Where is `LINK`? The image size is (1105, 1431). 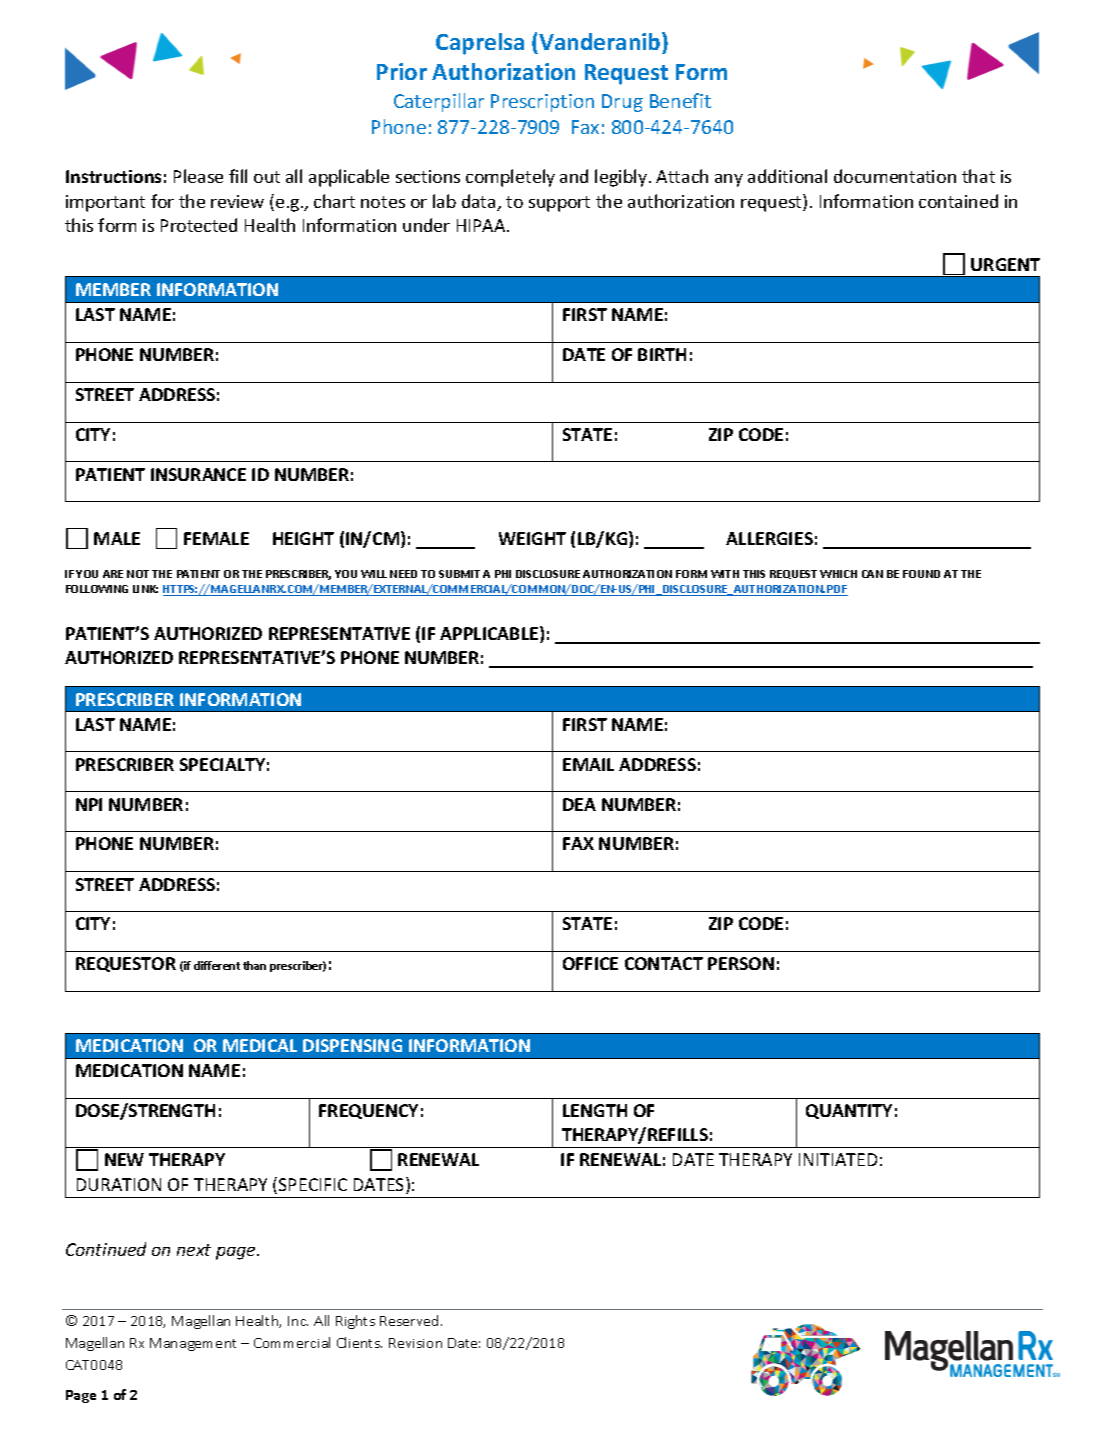
LINK is located at coordinates (145, 589).
